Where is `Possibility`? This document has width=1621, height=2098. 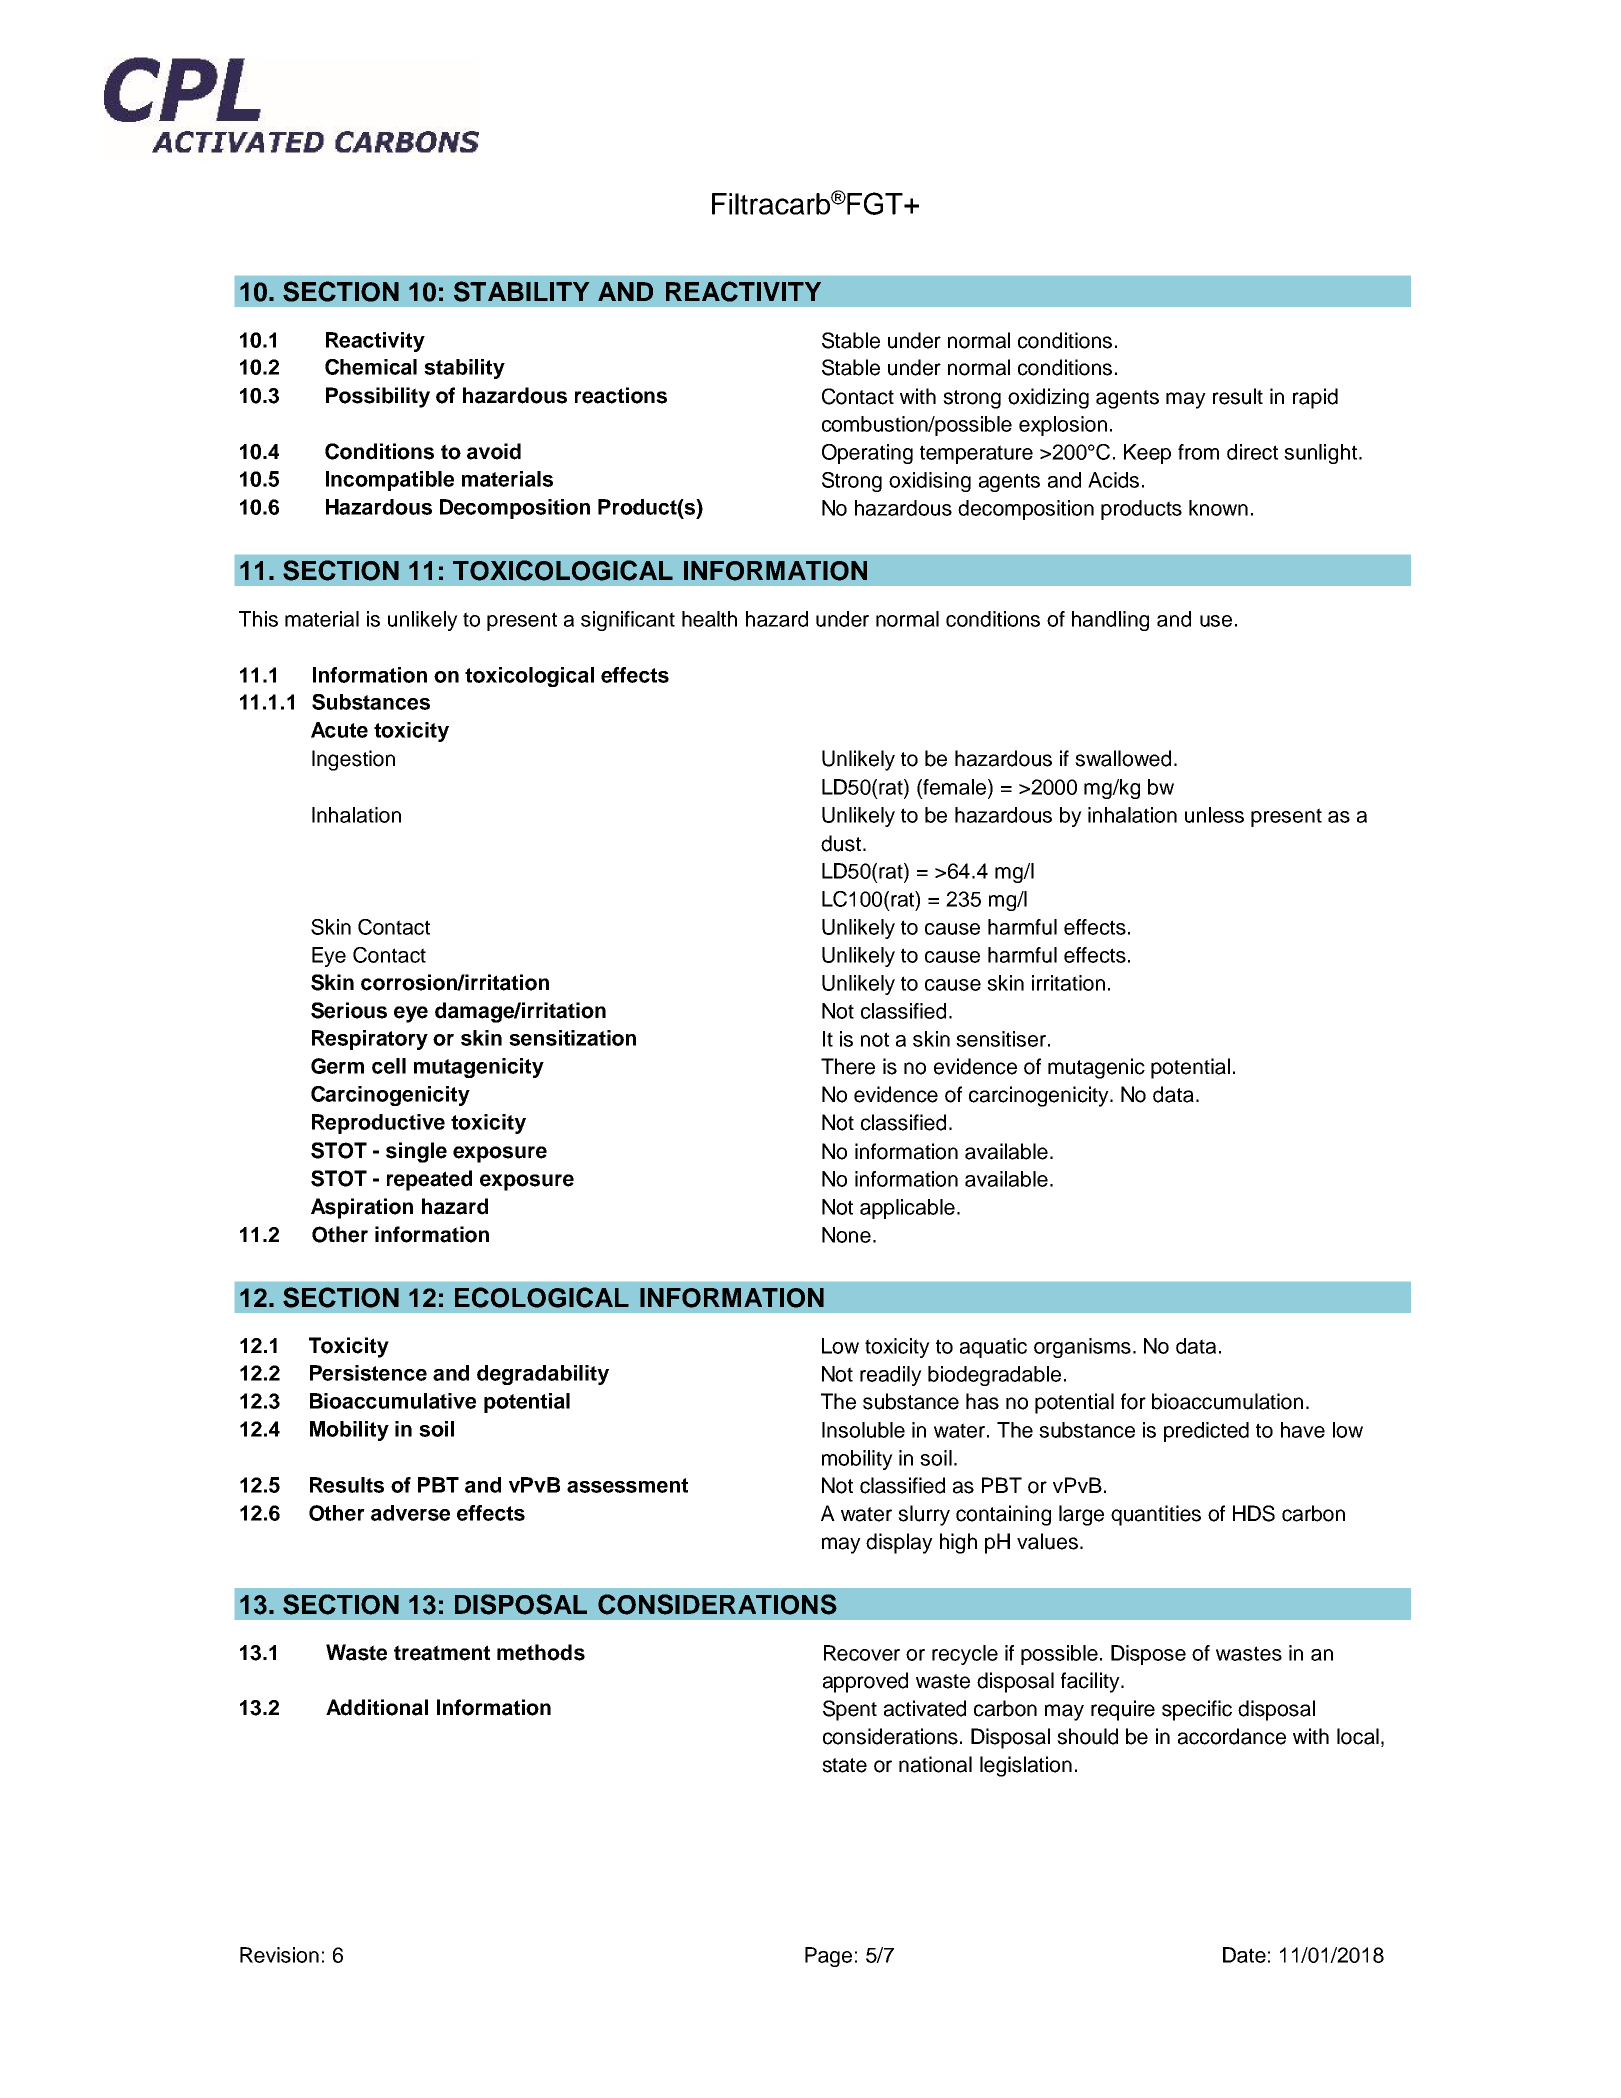 Possibility is located at coordinates (378, 397).
